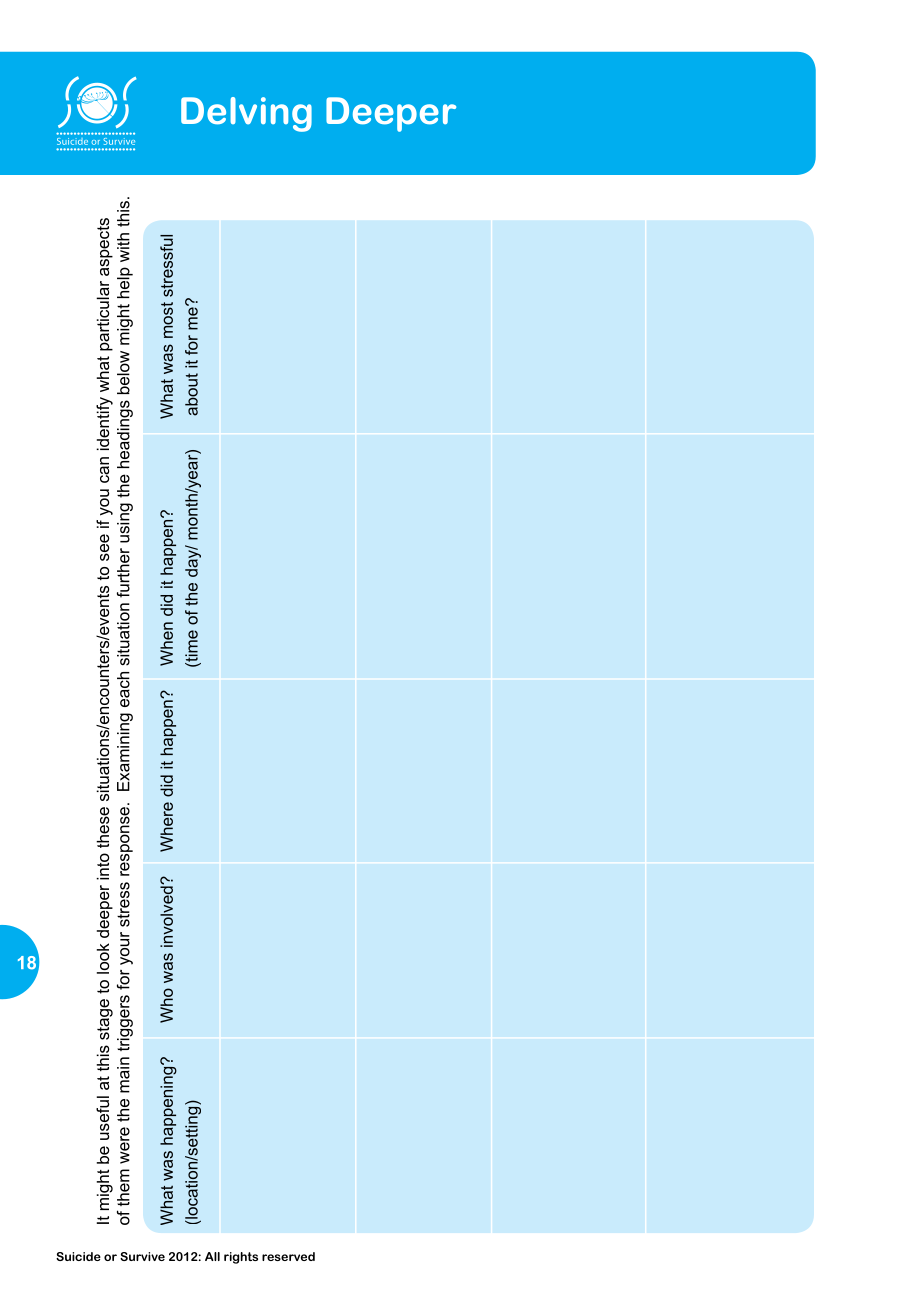 This document has height=1308, width=924. What do you see at coordinates (142, 1256) in the document?
I see `Survive` at bounding box center [142, 1256].
